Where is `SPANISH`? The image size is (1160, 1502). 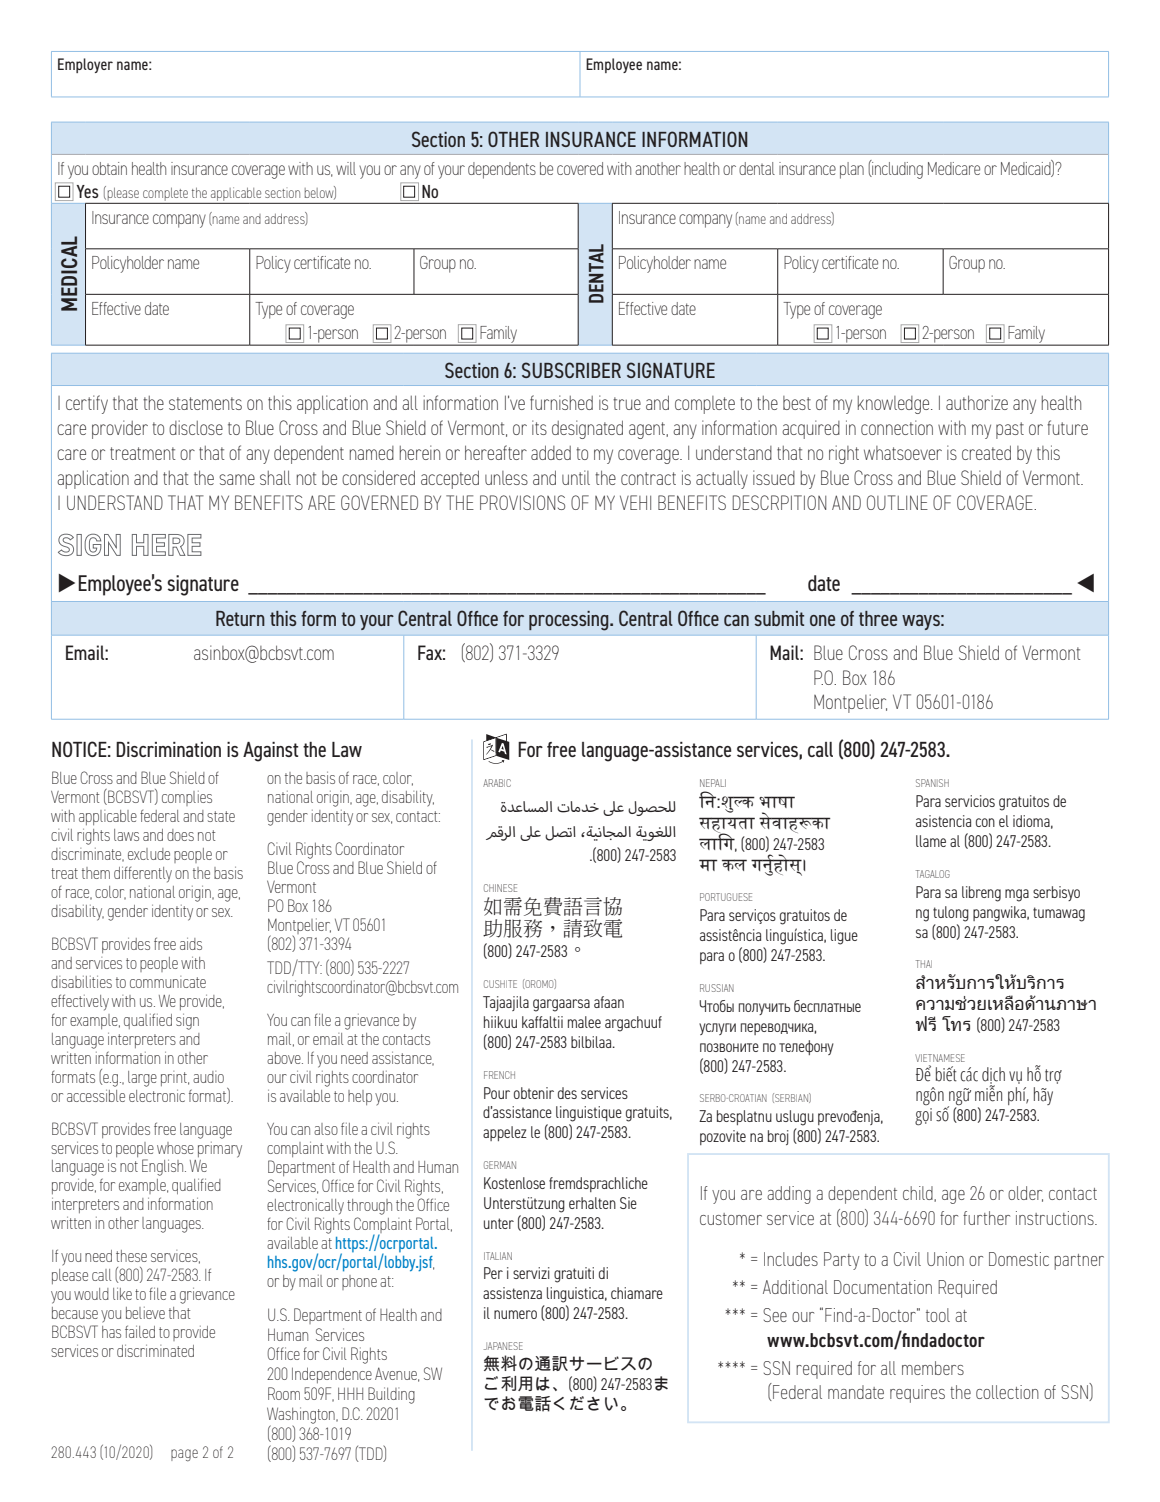
SPANISH is located at coordinates (932, 783).
